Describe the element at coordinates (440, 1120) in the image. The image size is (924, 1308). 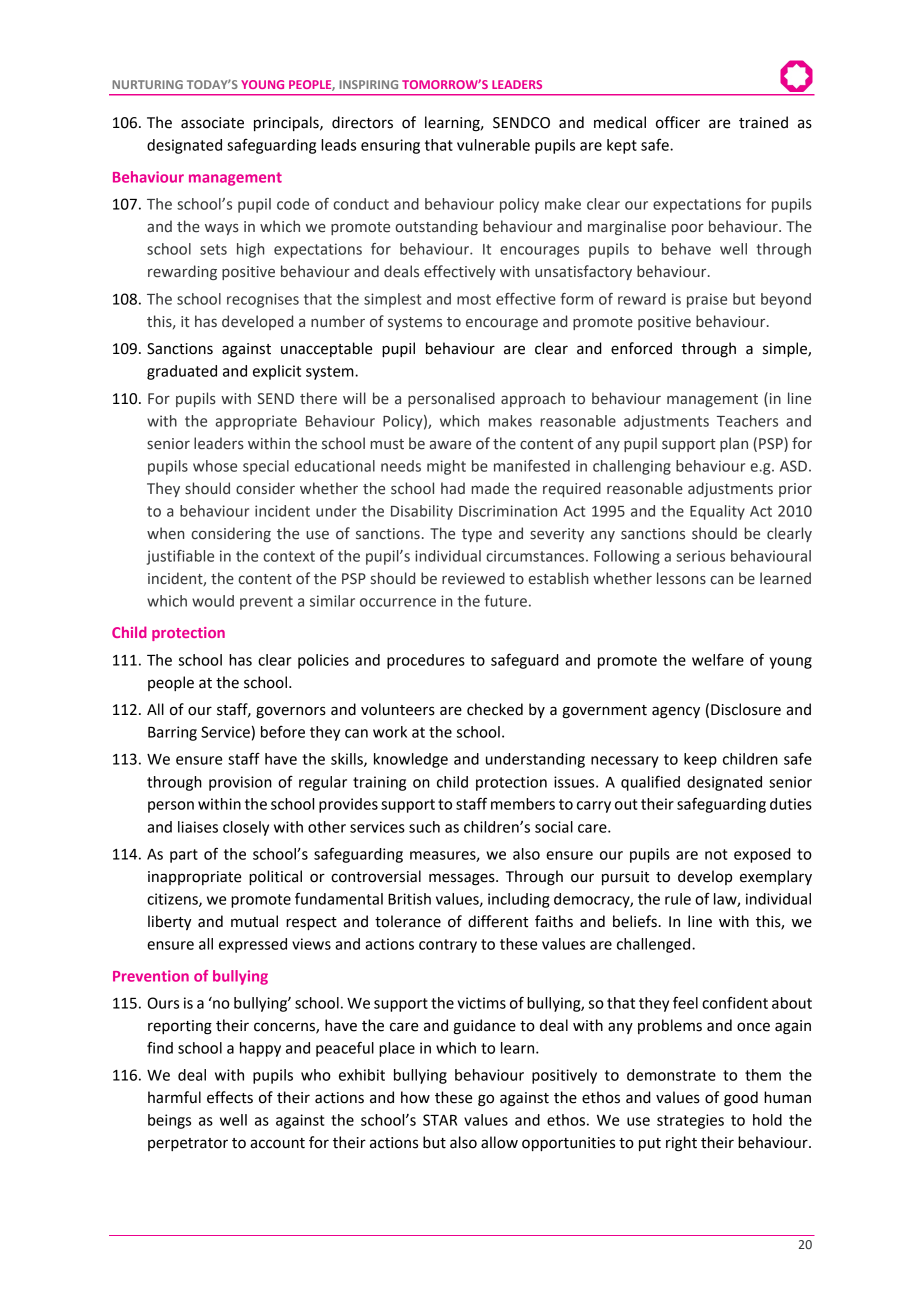
I see `STAR` at that location.
